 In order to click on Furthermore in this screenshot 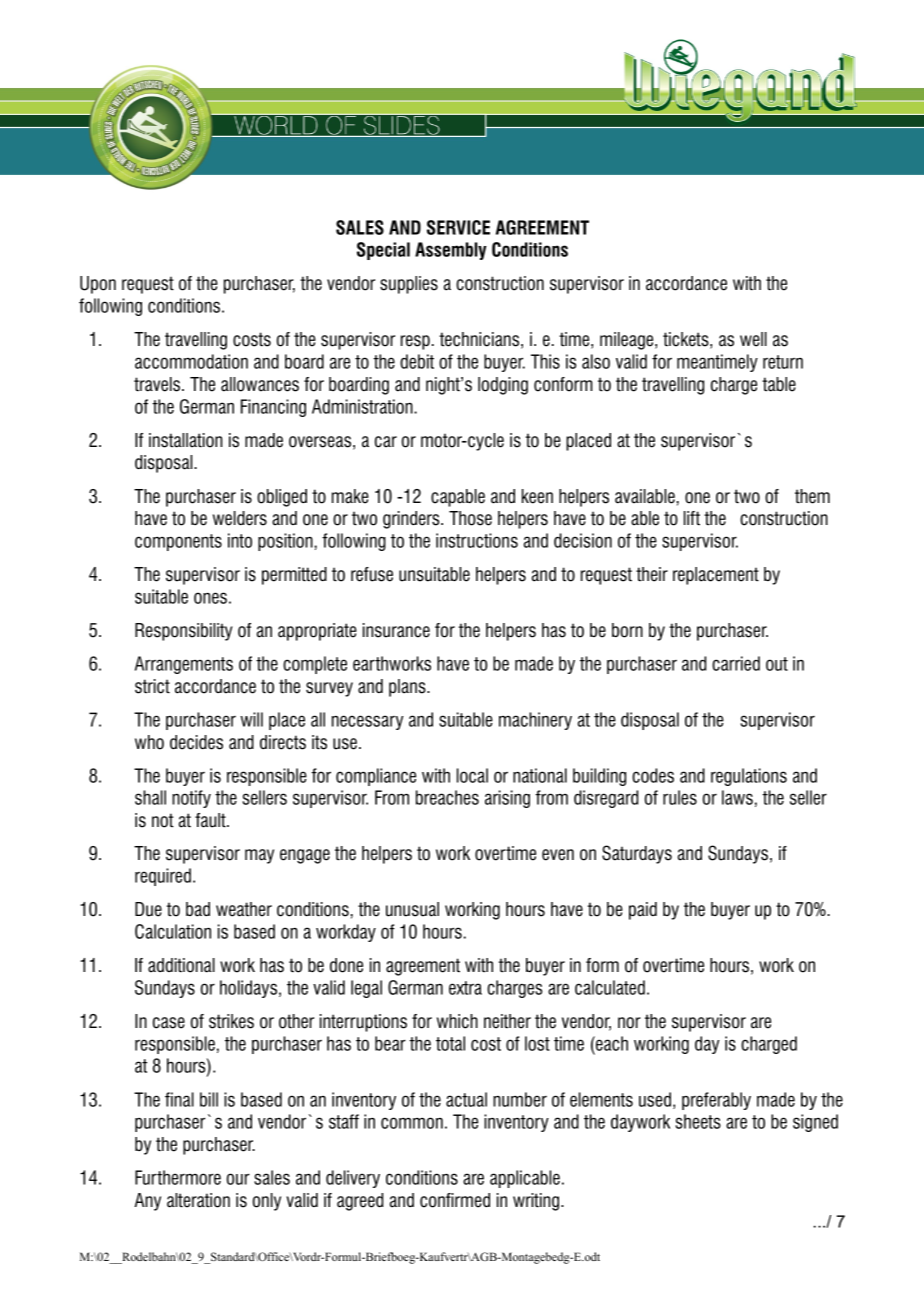, I will do `click(178, 1177)`.
